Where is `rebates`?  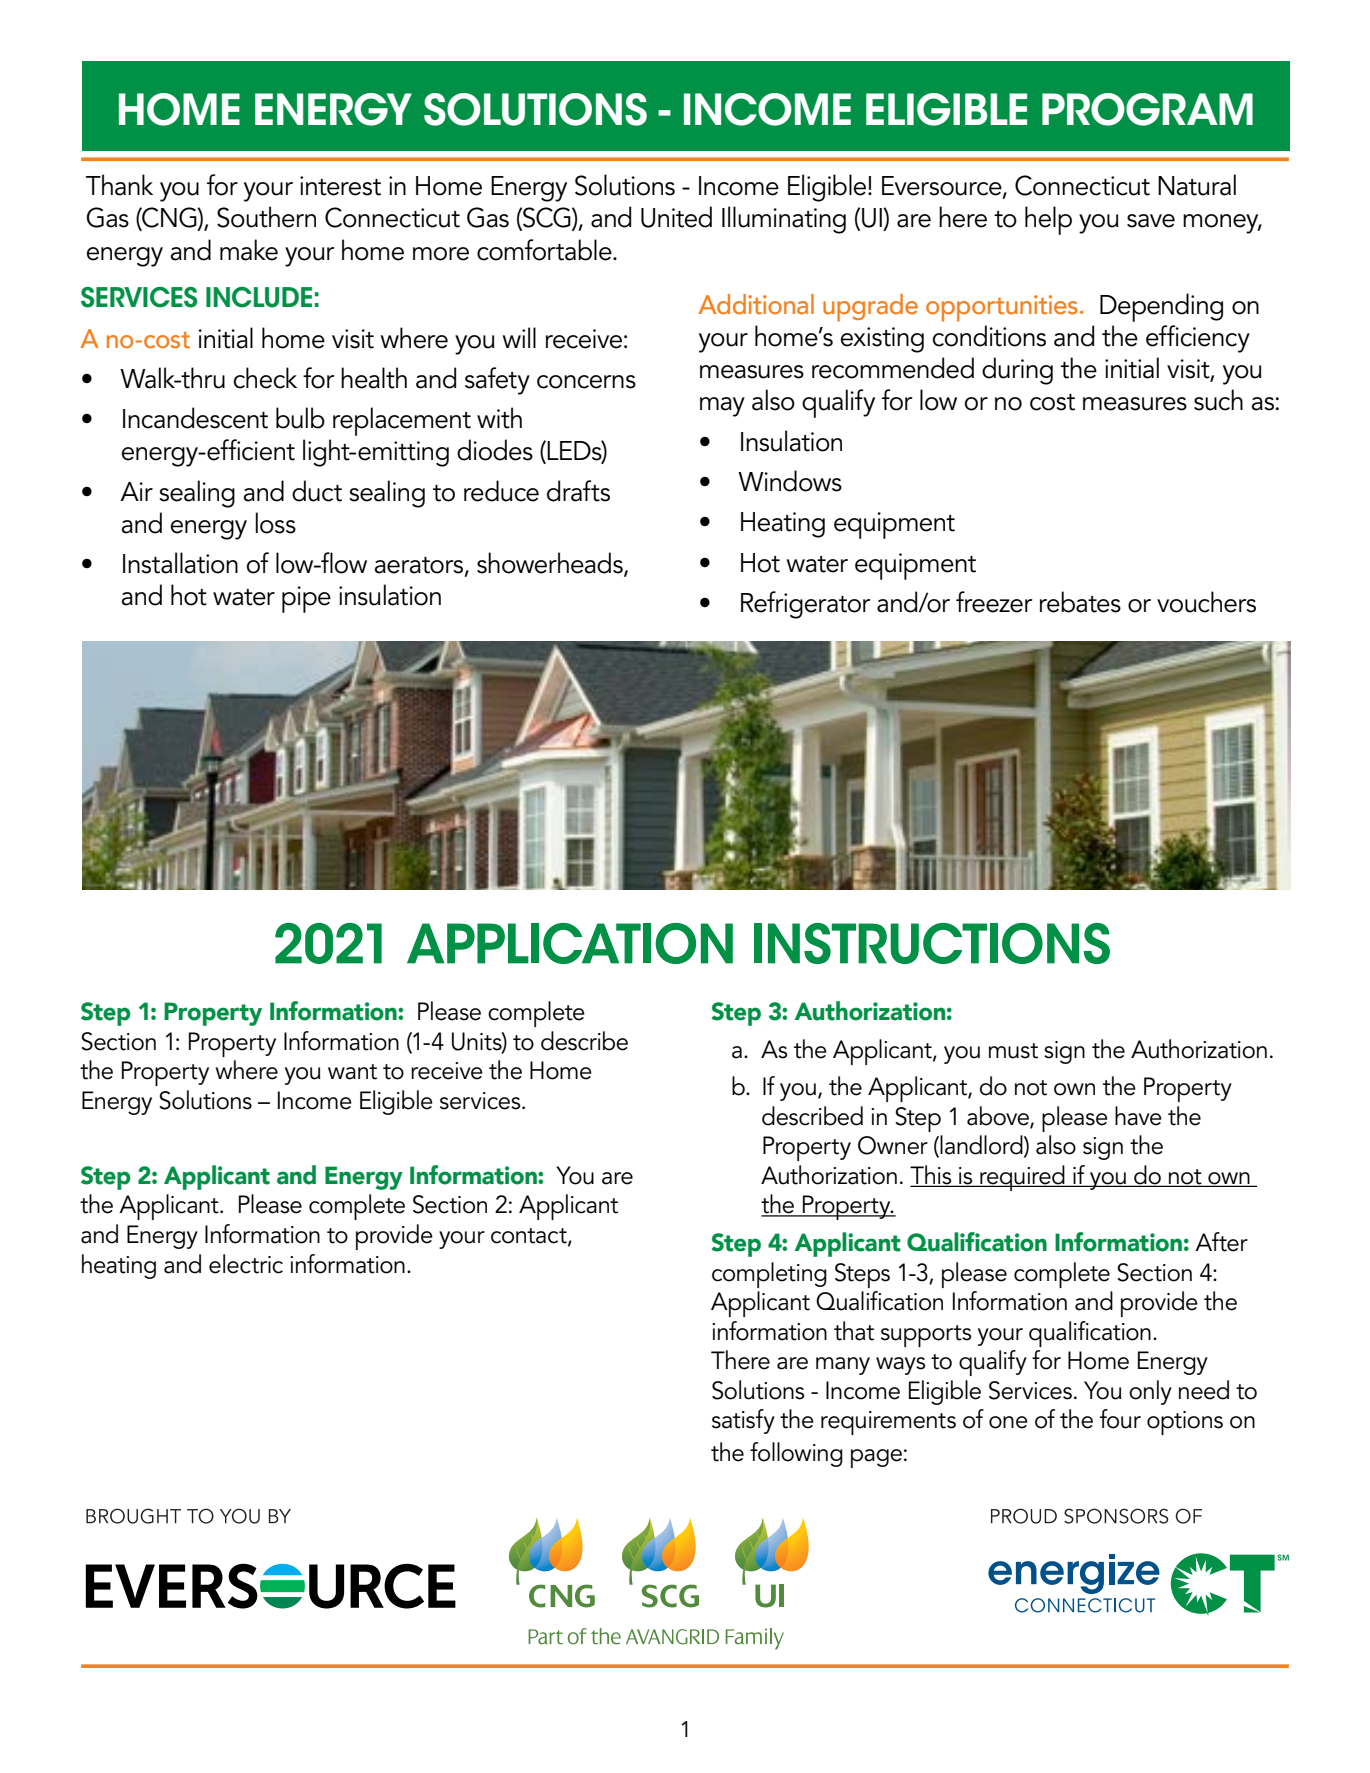 rebates is located at coordinates (1080, 602).
